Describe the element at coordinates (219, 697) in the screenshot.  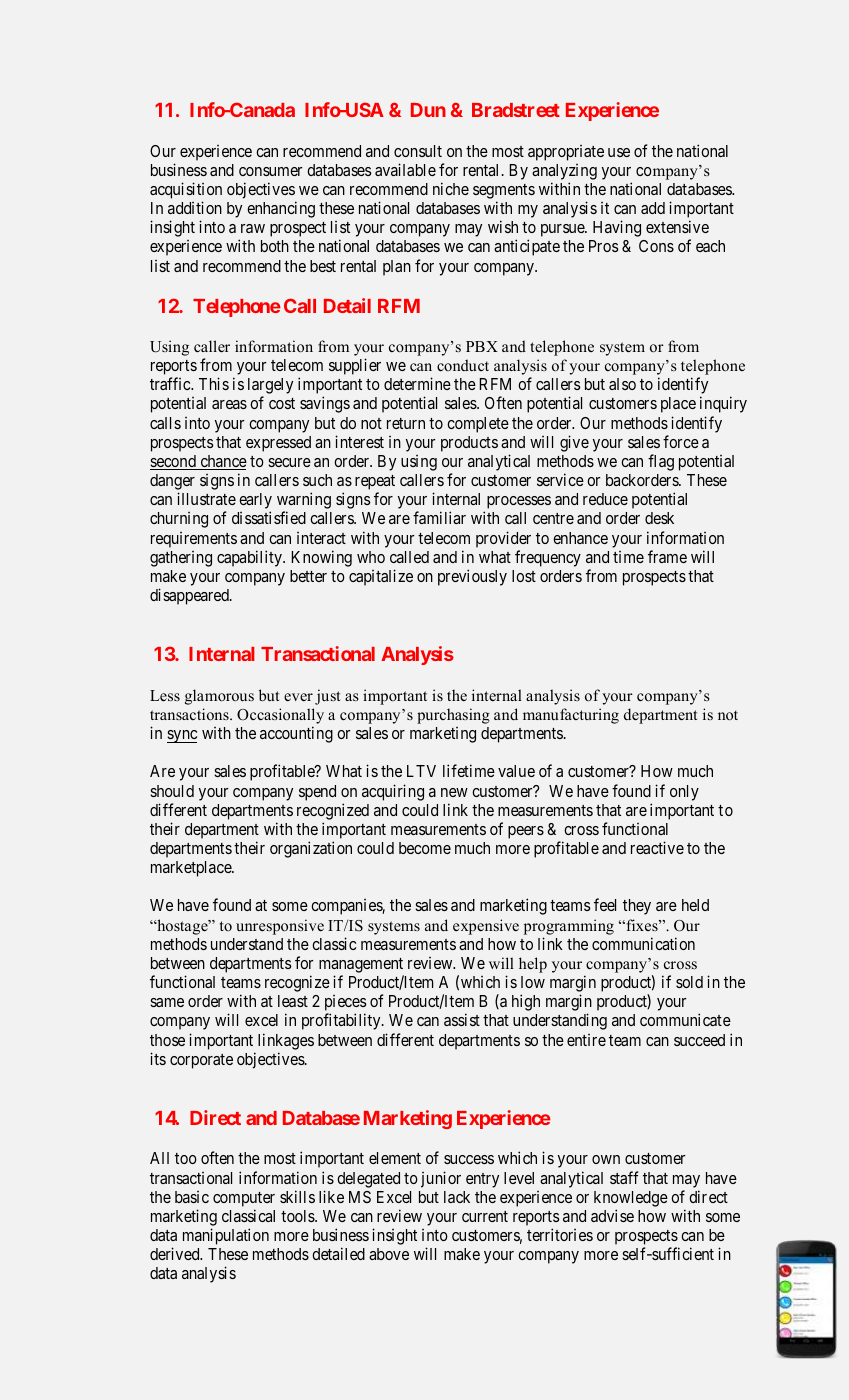
I see `glamorous` at that location.
